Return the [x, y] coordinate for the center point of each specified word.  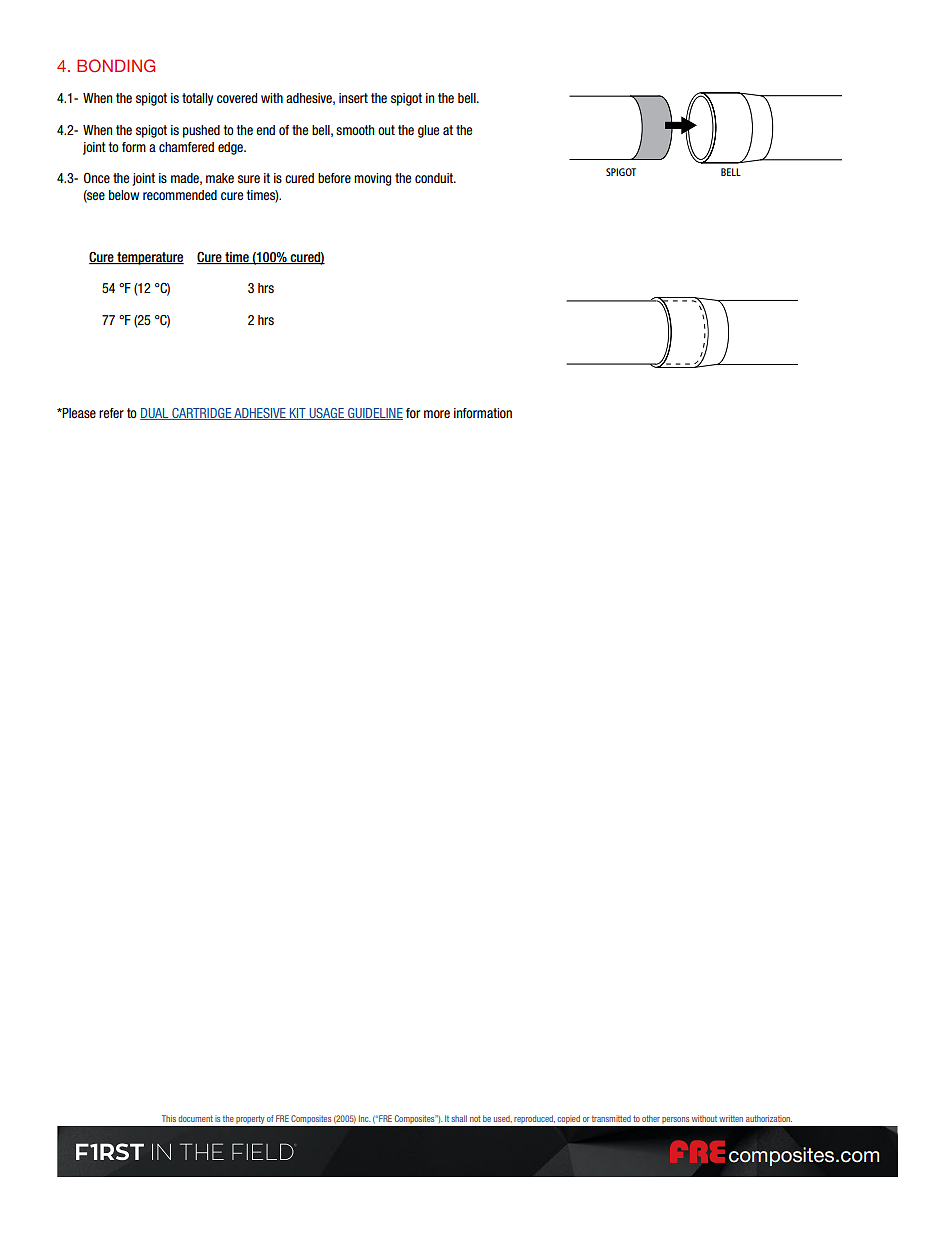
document [195, 1118]
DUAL [155, 414]
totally [197, 99]
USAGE [326, 414]
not [475, 1119]
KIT [298, 414]
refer [111, 413]
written [731, 1118]
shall [459, 1118]
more [437, 414]
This [169, 1118]
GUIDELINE [374, 414]
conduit [435, 178]
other [651, 1118]
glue [428, 131]
